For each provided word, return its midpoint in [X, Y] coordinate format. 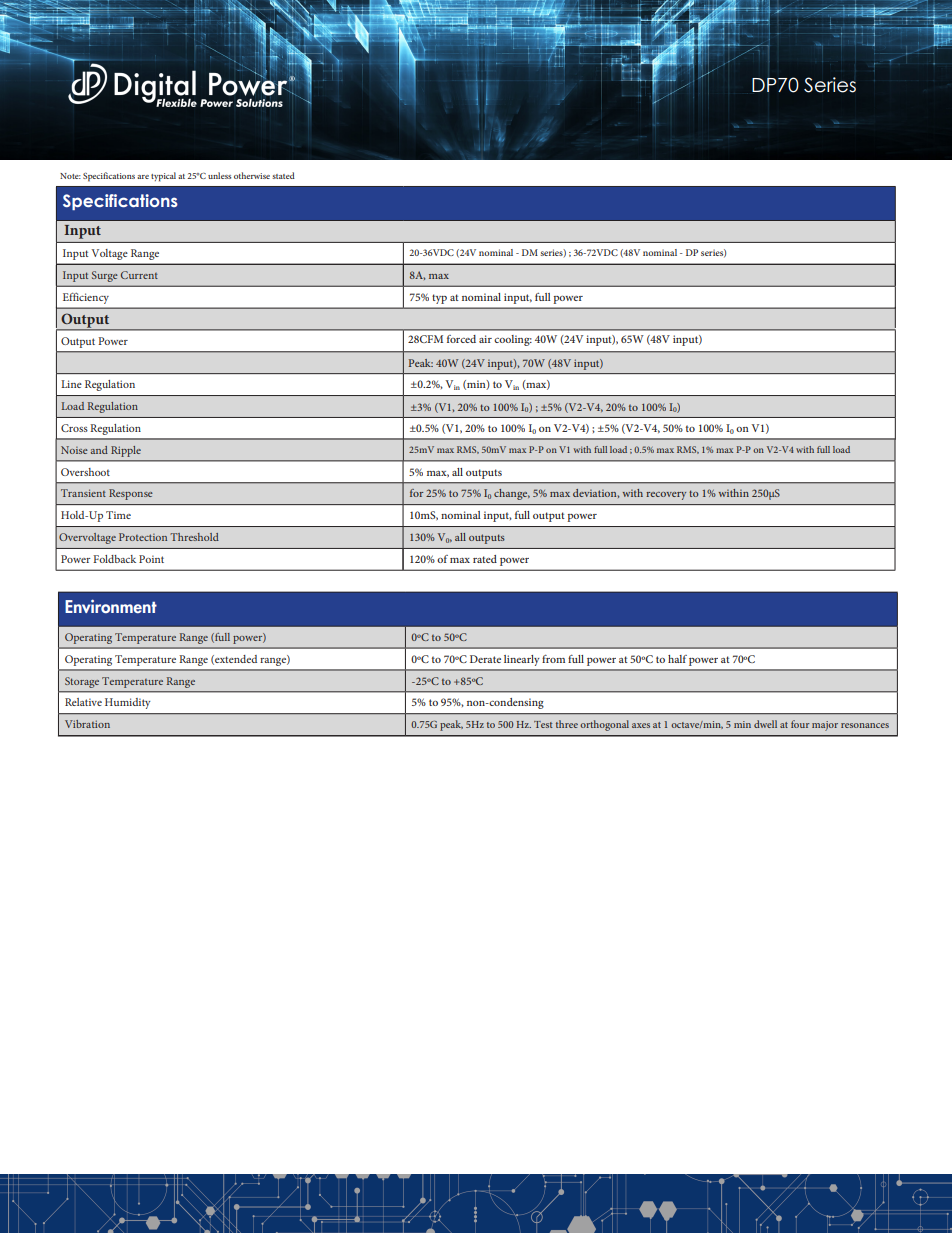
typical [163, 177]
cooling [513, 340]
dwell [765, 724]
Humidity [127, 703]
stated [283, 175]
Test [543, 724]
